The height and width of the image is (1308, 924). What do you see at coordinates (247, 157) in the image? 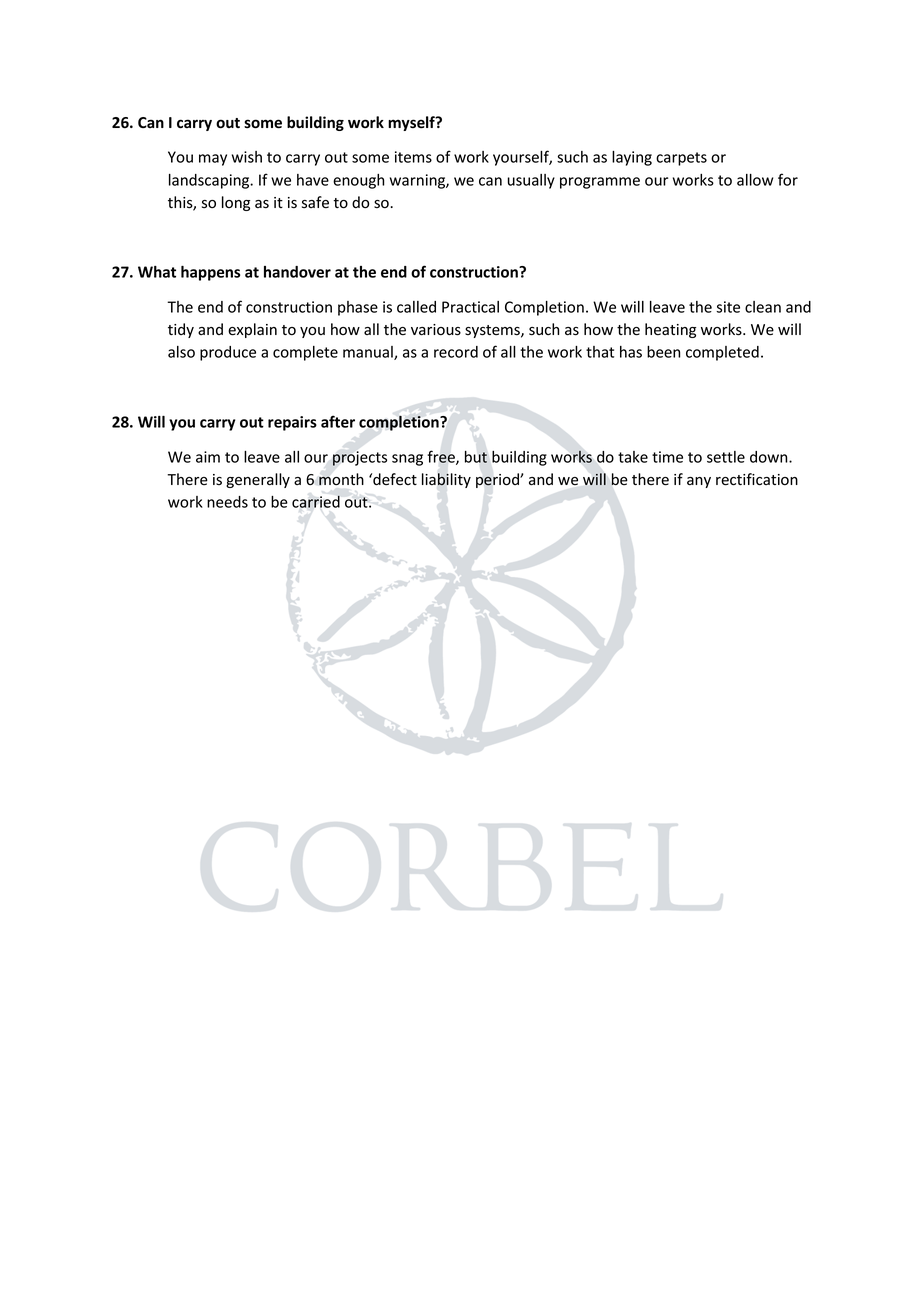
I see `wish` at bounding box center [247, 157].
